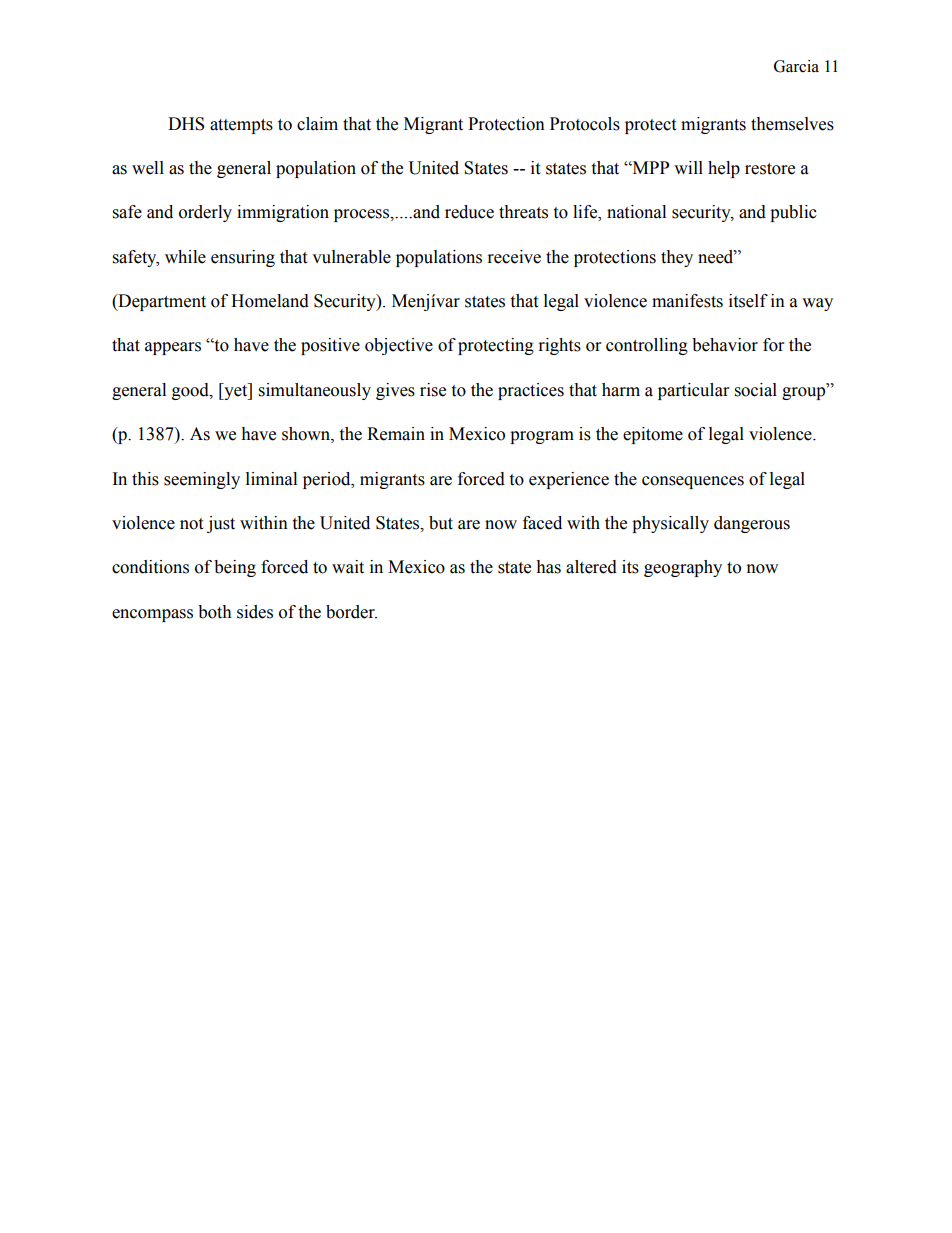 The height and width of the screenshot is (1233, 952). I want to click on has, so click(548, 567).
